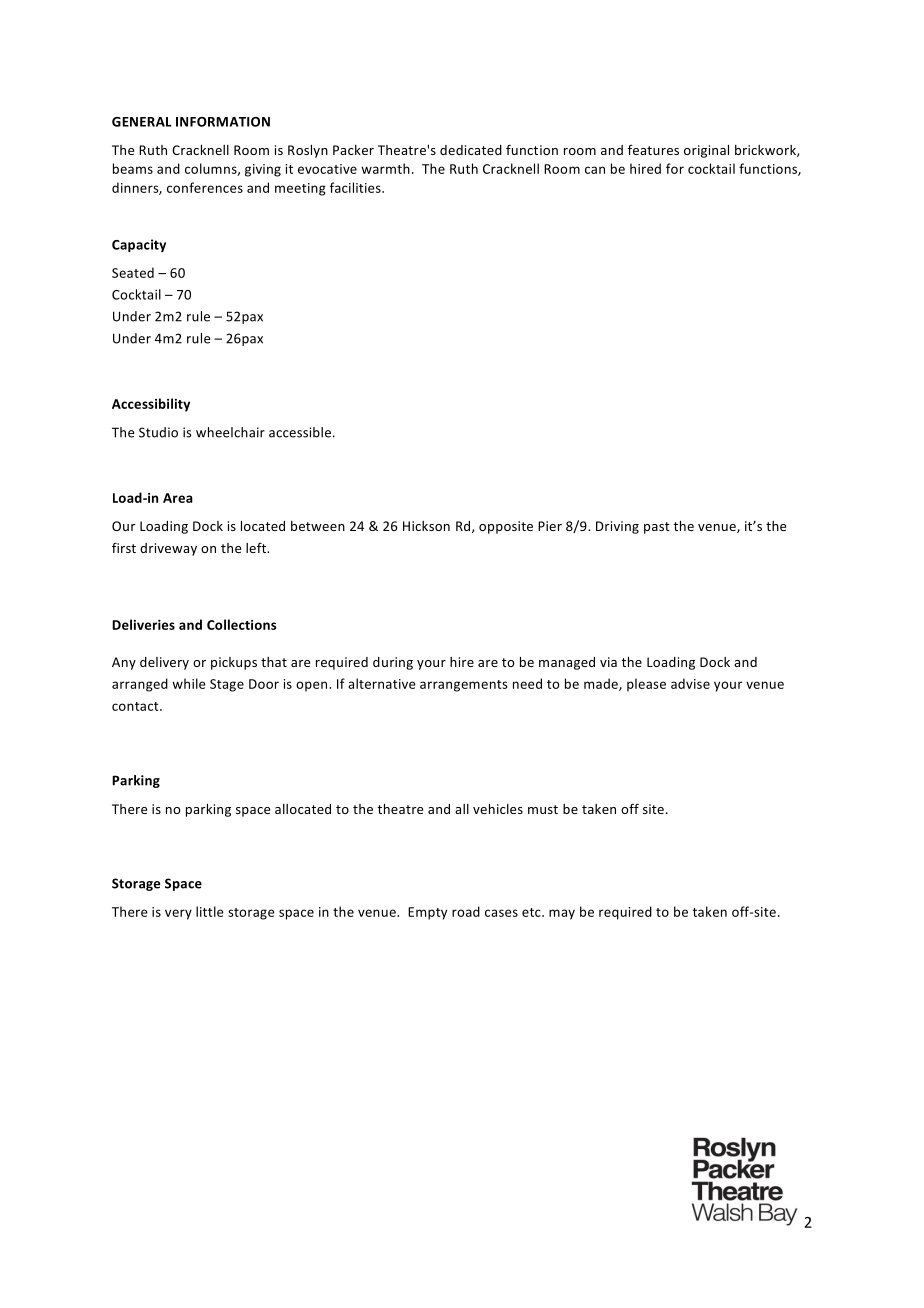 The width and height of the page is (924, 1308). What do you see at coordinates (385, 168) in the page?
I see `warmth` at bounding box center [385, 168].
